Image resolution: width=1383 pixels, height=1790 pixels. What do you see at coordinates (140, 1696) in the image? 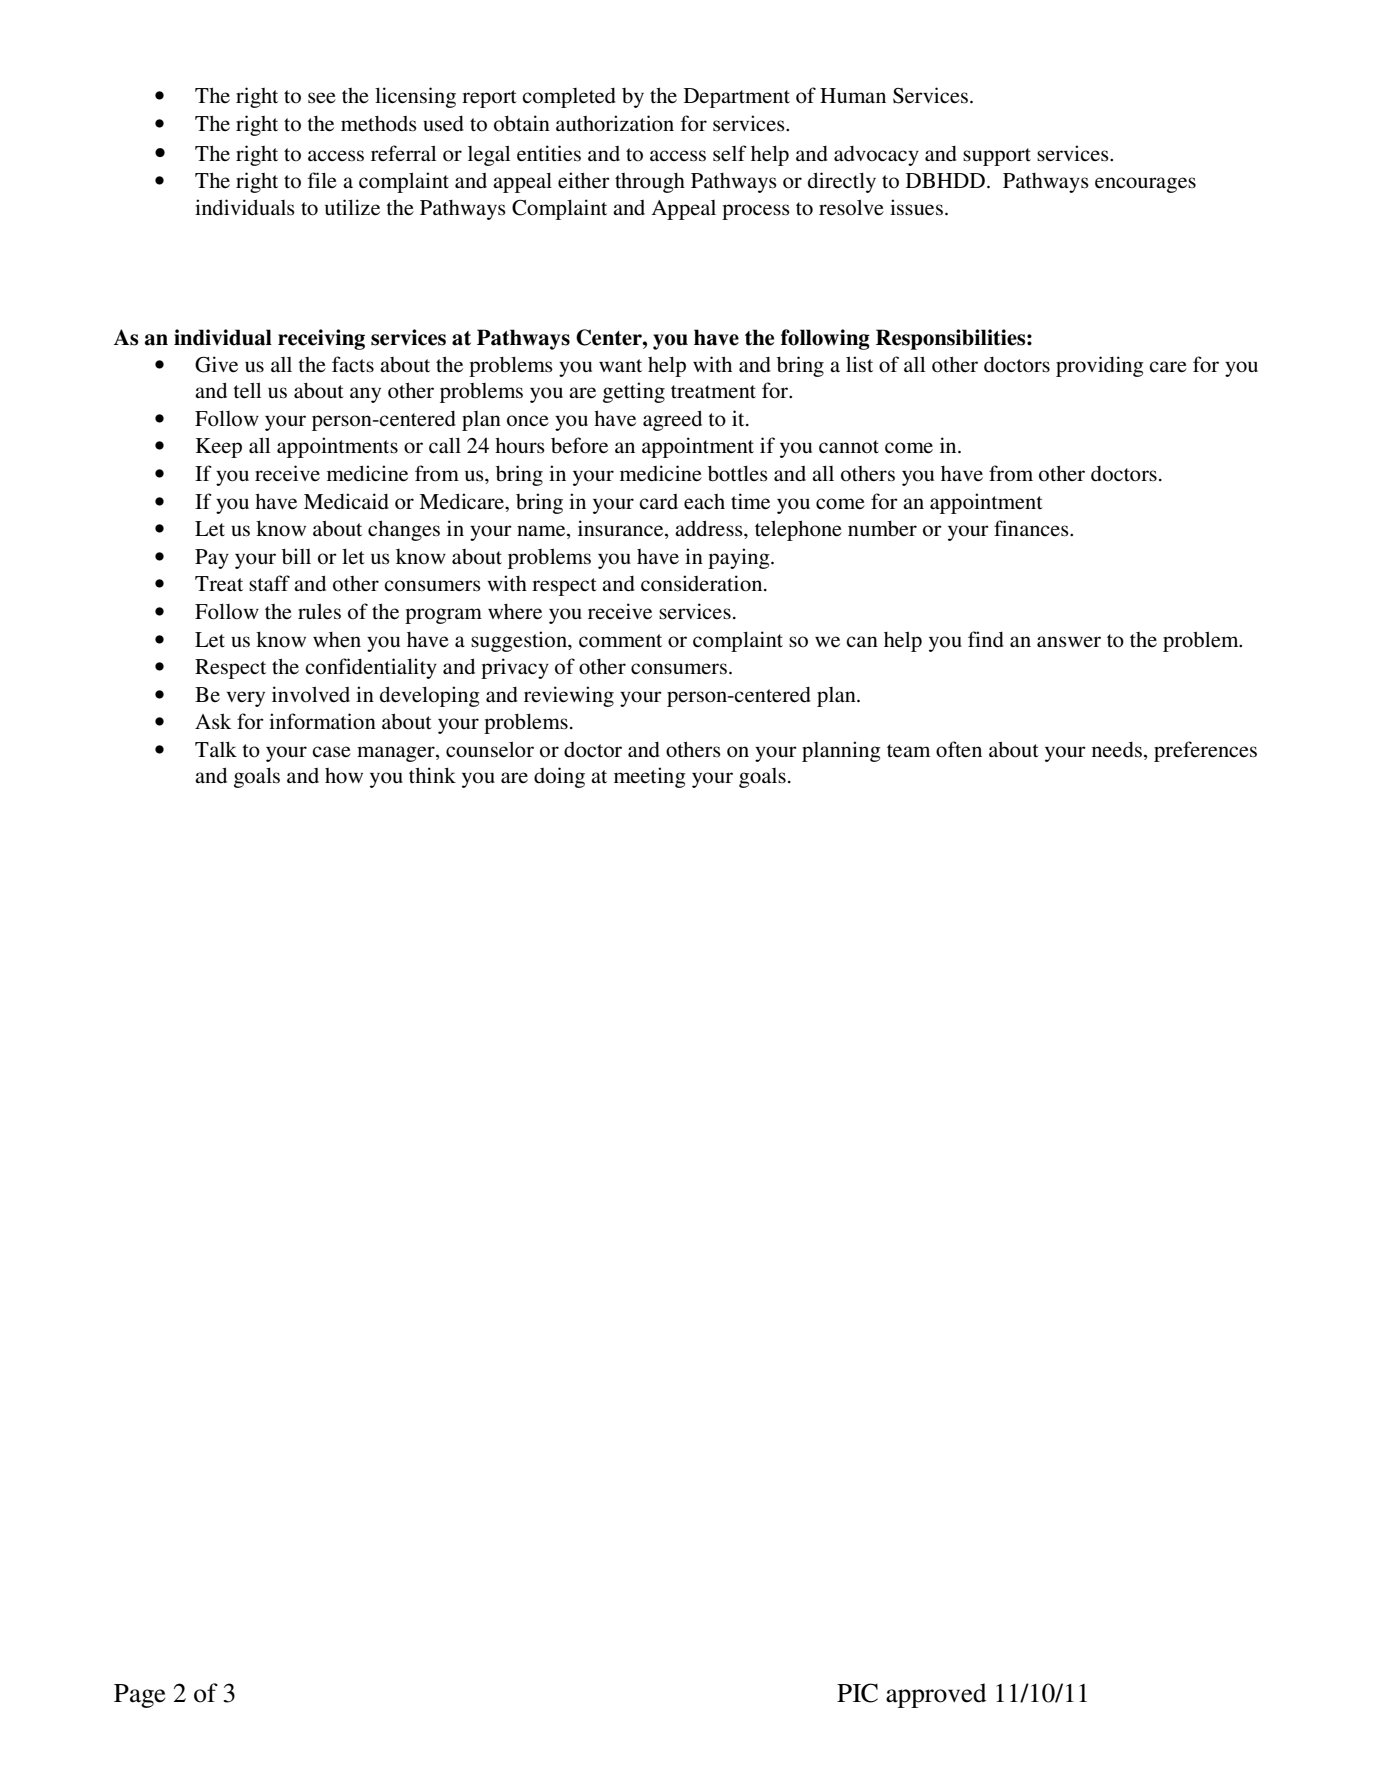
I see `Page` at bounding box center [140, 1696].
